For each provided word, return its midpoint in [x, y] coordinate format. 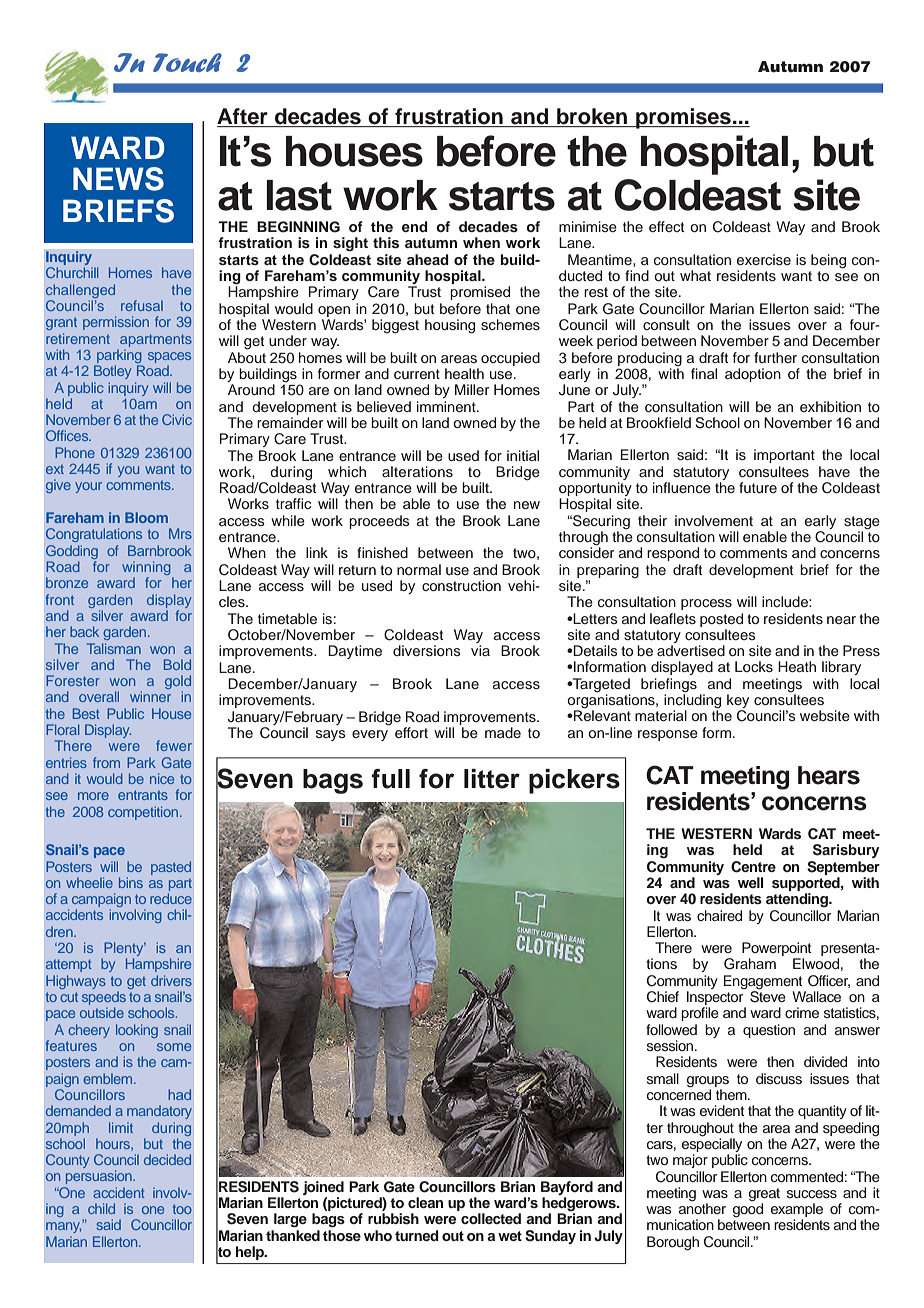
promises [683, 118]
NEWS [118, 179]
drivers [171, 980]
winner [150, 696]
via [480, 650]
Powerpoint [776, 950]
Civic [177, 419]
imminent [447, 406]
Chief [663, 997]
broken [592, 117]
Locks [754, 666]
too [182, 1209]
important [784, 456]
